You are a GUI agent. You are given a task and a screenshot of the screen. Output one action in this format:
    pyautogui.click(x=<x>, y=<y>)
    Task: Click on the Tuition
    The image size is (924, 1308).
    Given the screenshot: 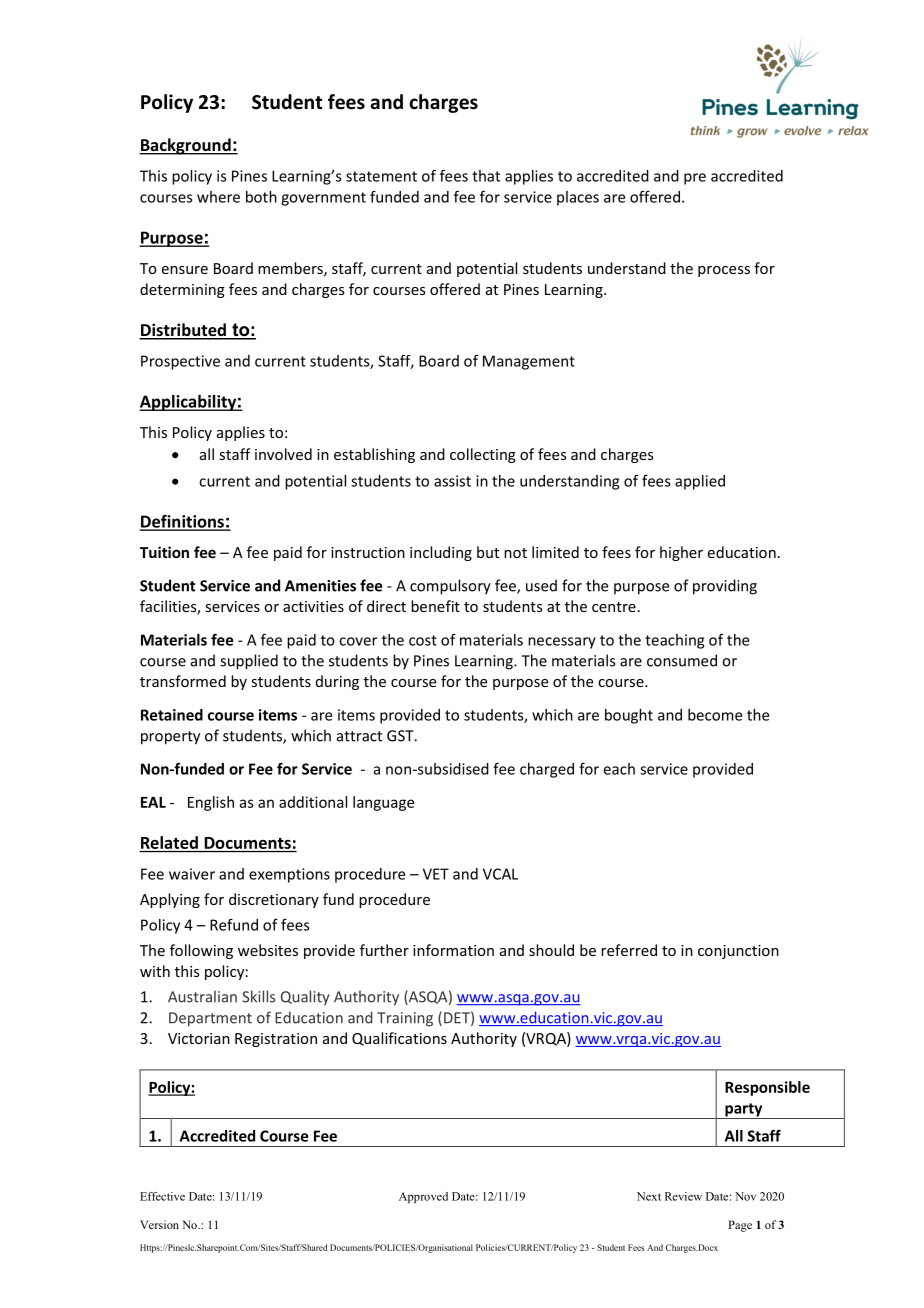 What is the action you would take?
    pyautogui.click(x=164, y=552)
